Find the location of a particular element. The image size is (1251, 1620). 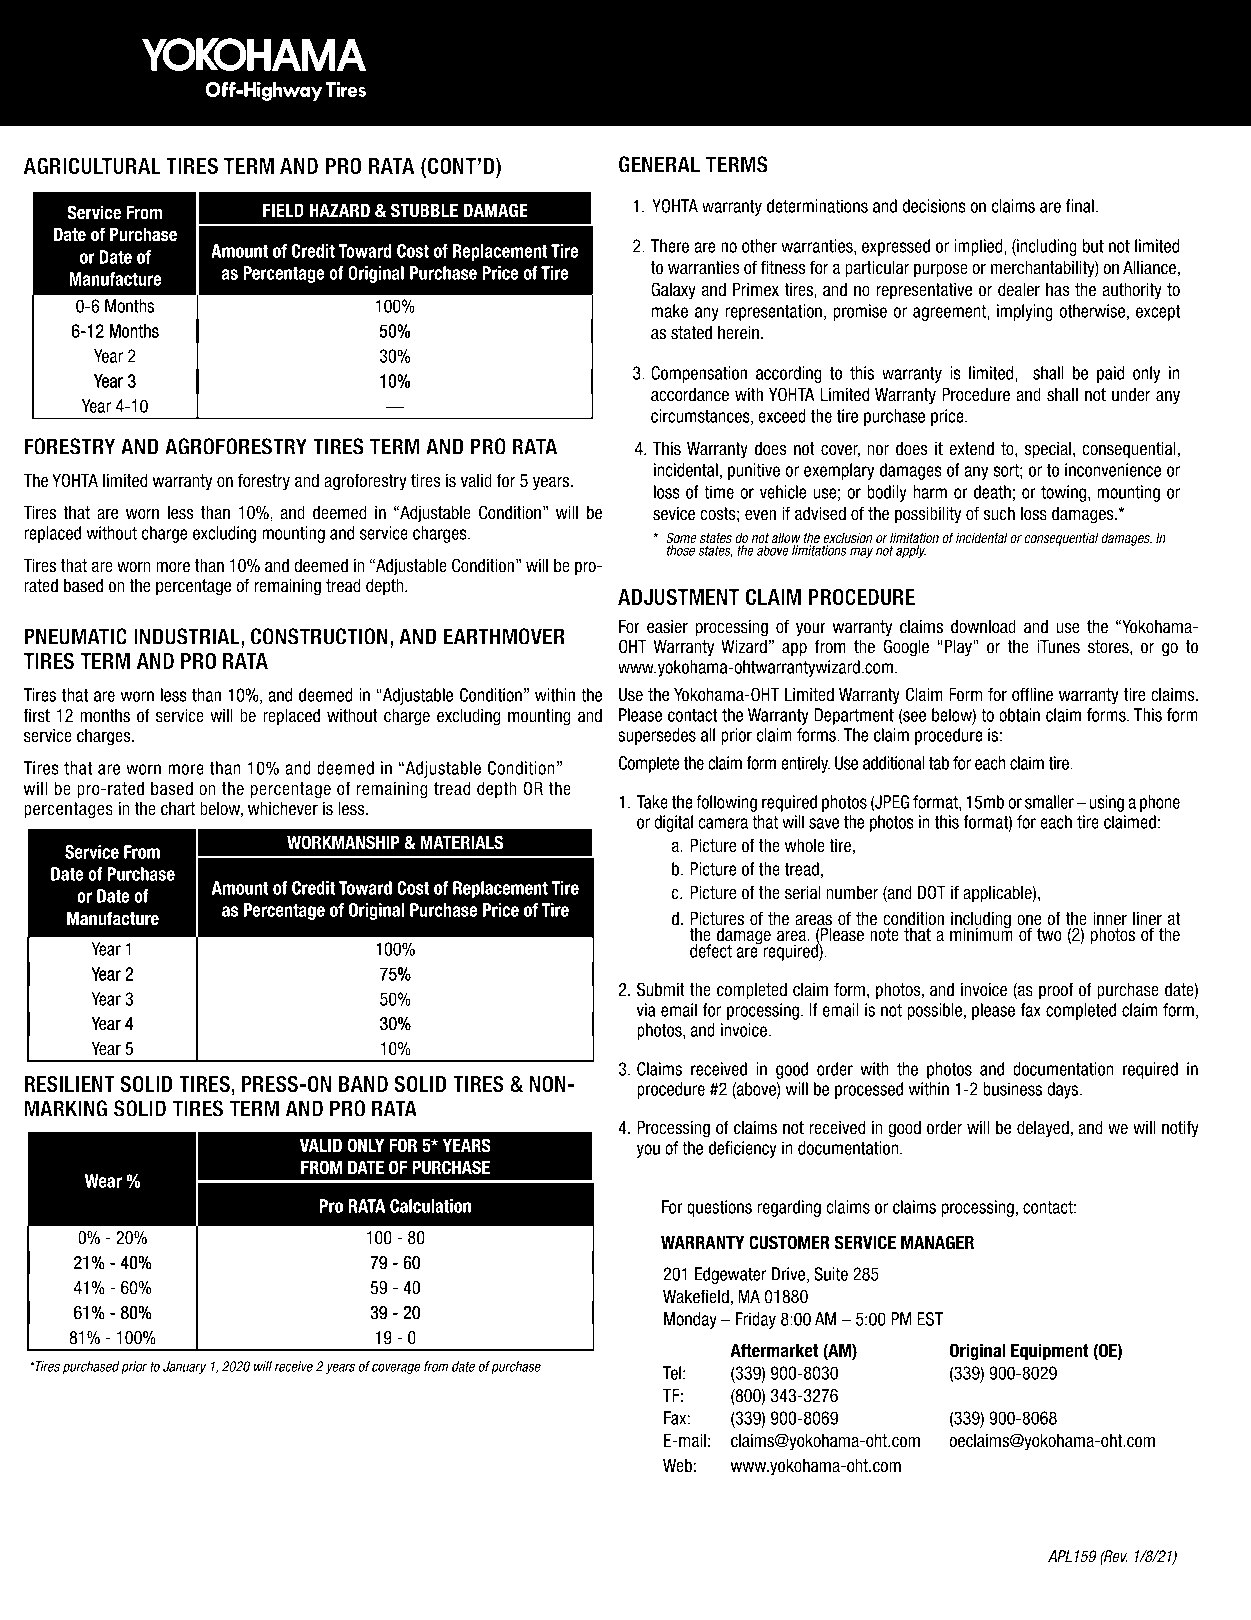

January is located at coordinates (184, 1367).
